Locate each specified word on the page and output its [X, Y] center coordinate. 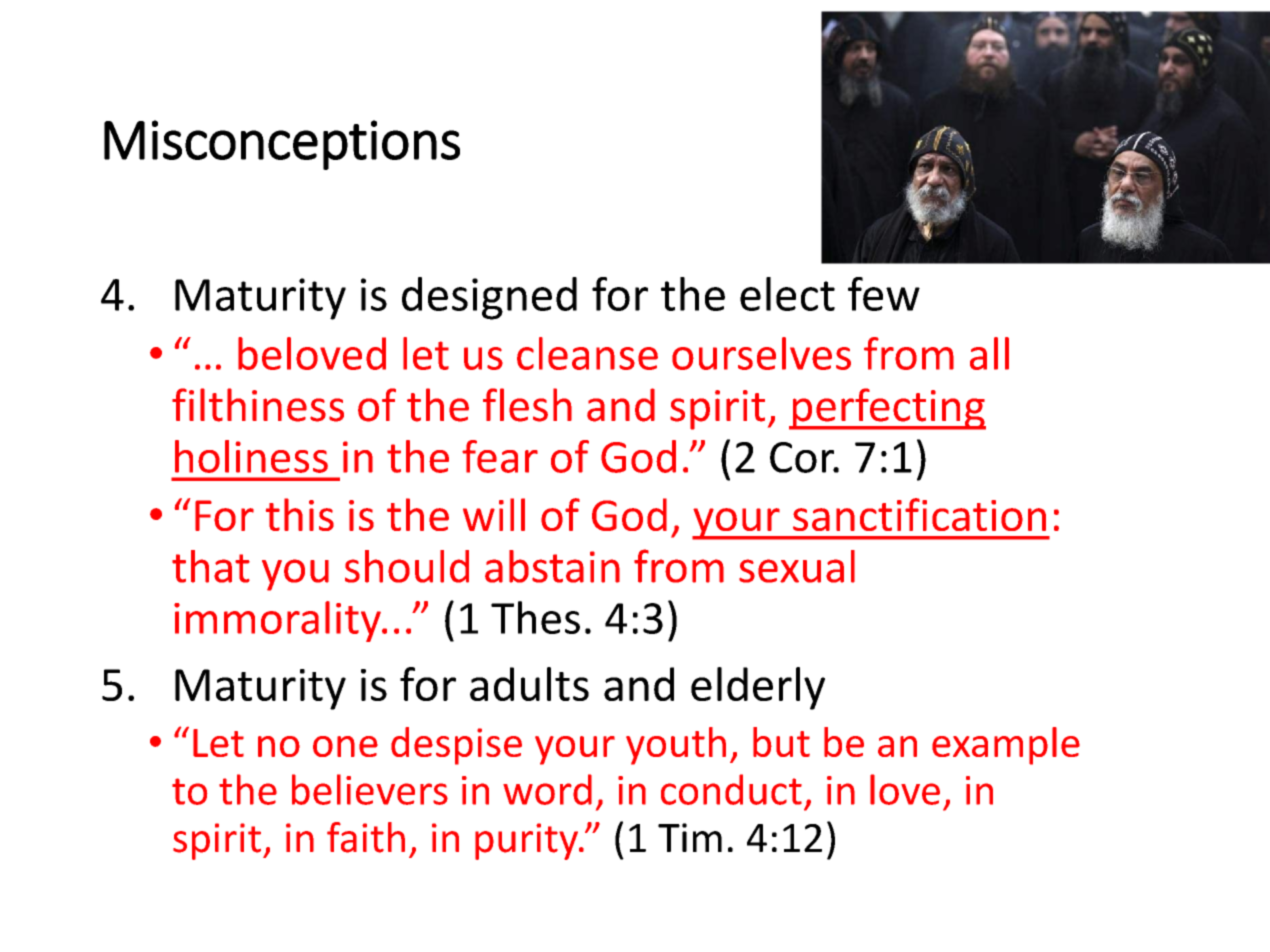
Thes [535, 617]
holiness [251, 456]
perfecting [888, 409]
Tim [690, 837]
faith [366, 837]
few [884, 294]
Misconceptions [282, 145]
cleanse [587, 353]
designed [489, 298]
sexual [797, 566]
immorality [278, 621]
